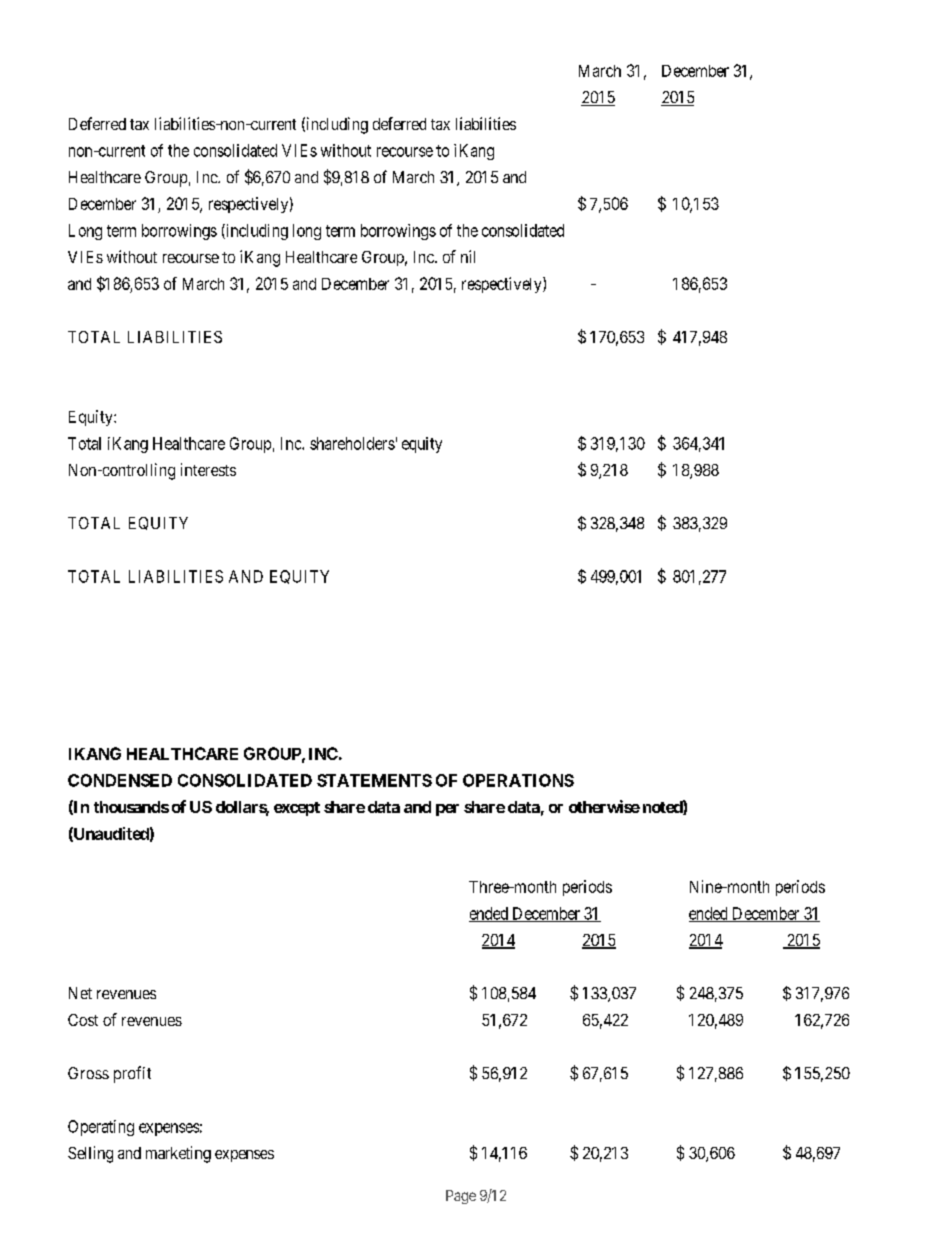  I want to click on except, so click(297, 809).
